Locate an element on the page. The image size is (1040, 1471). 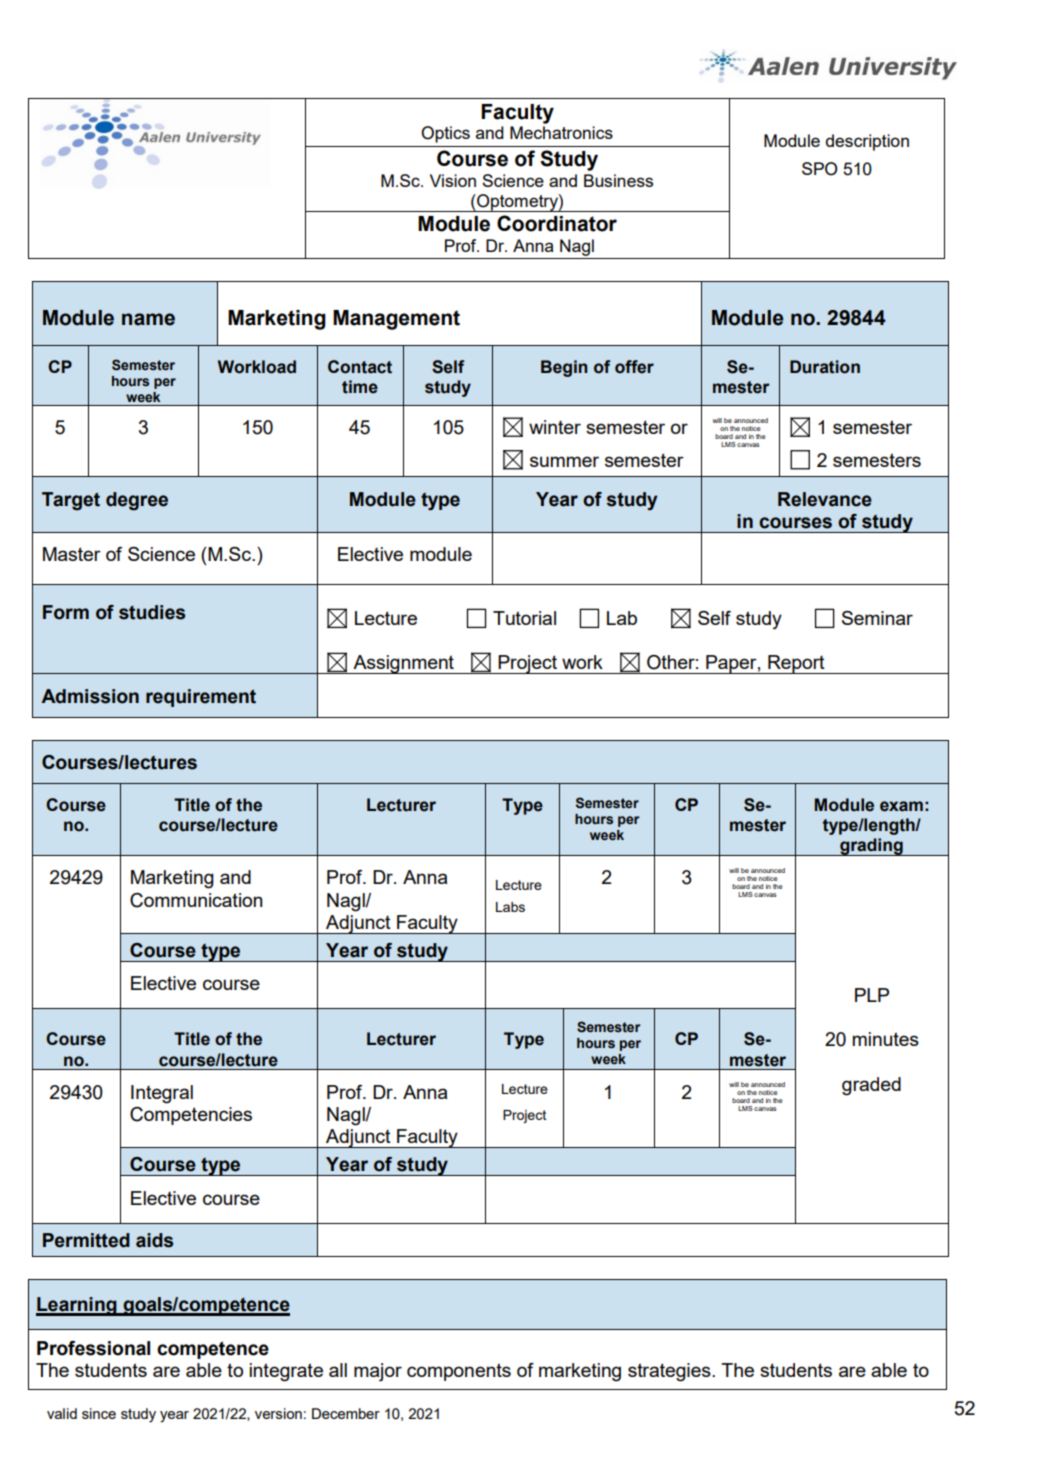
Assignment is located at coordinates (403, 664).
